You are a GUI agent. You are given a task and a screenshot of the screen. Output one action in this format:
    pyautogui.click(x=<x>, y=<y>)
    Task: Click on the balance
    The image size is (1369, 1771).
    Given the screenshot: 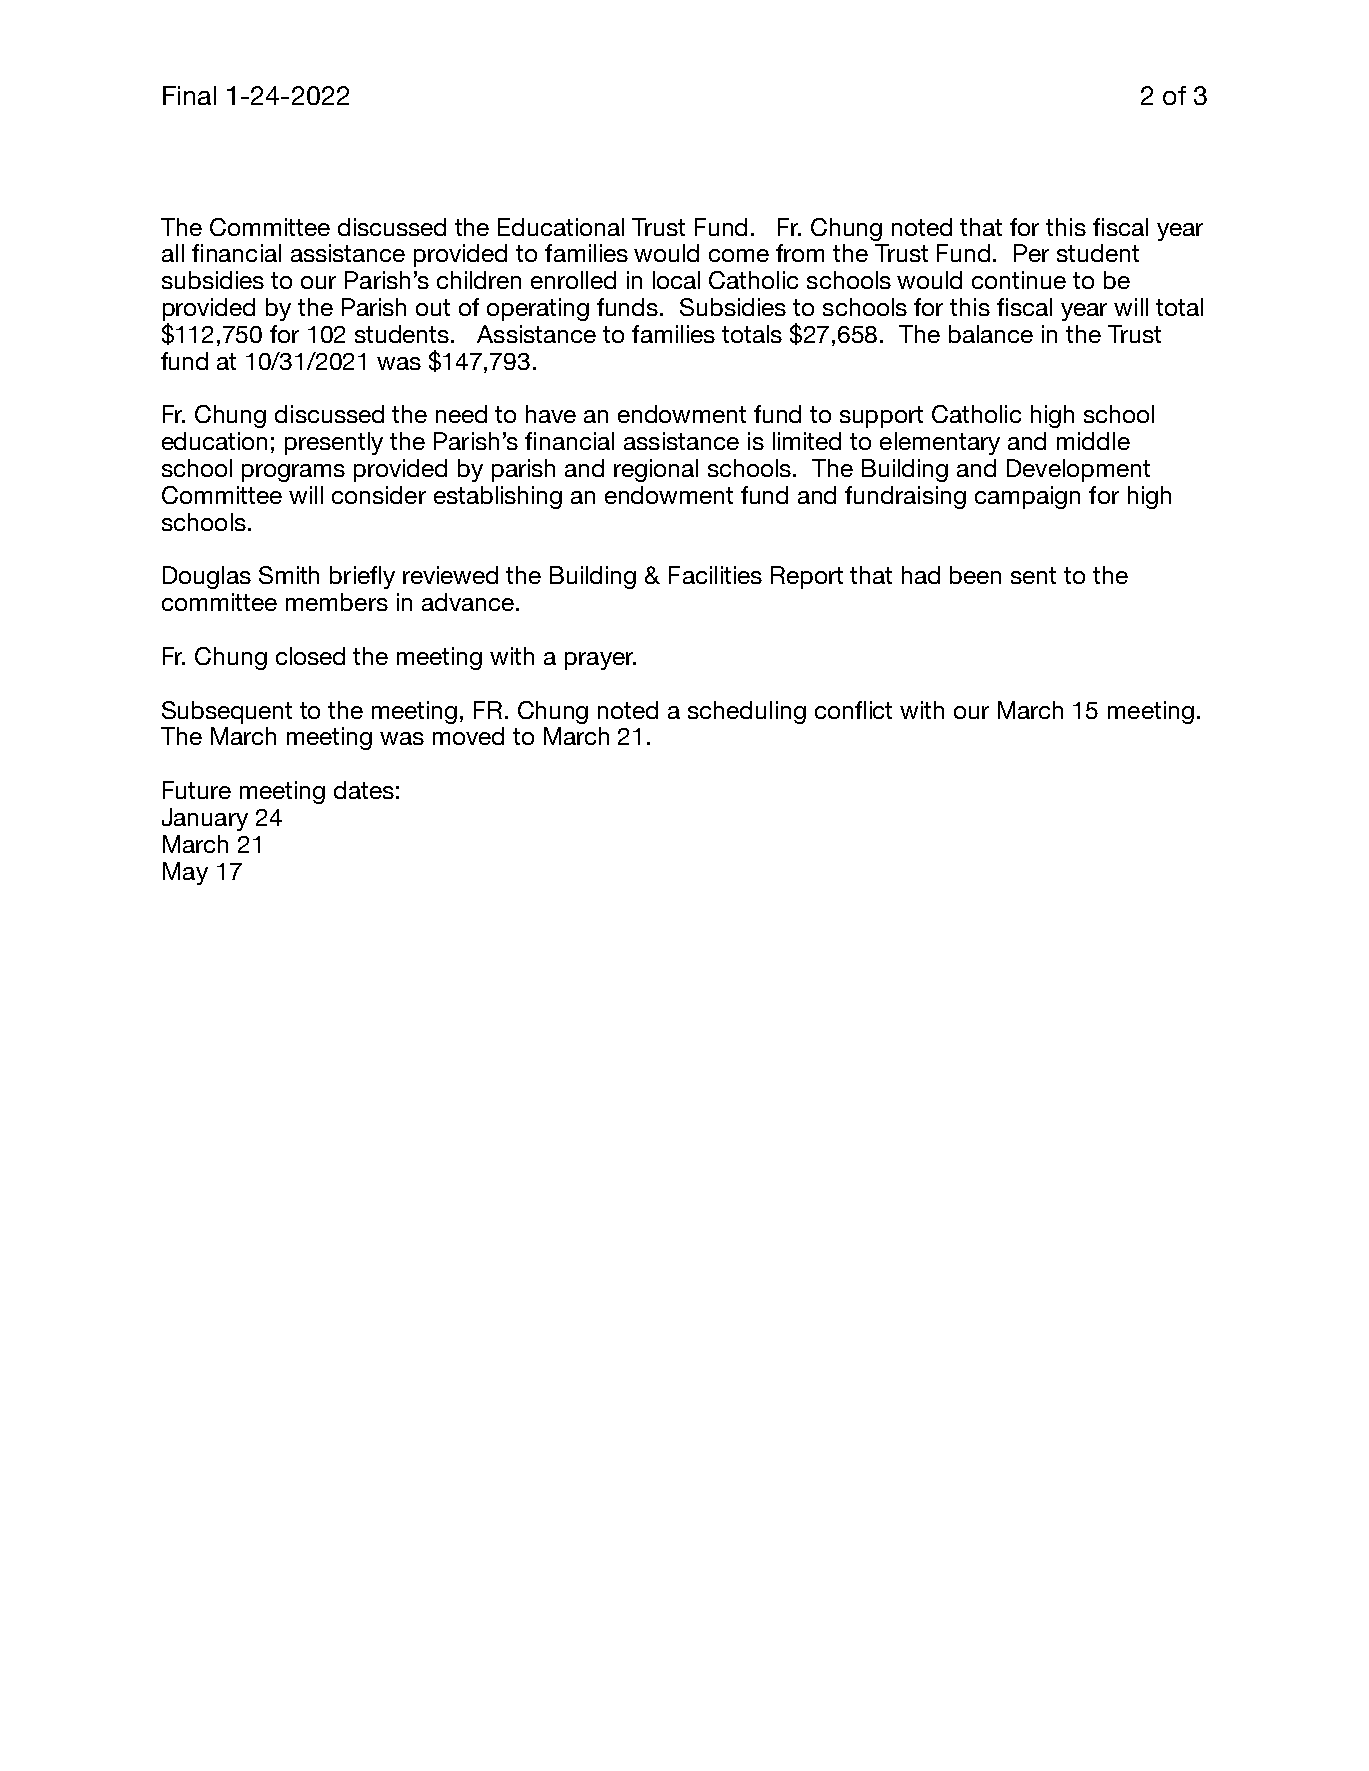 What is the action you would take?
    pyautogui.click(x=991, y=334)
